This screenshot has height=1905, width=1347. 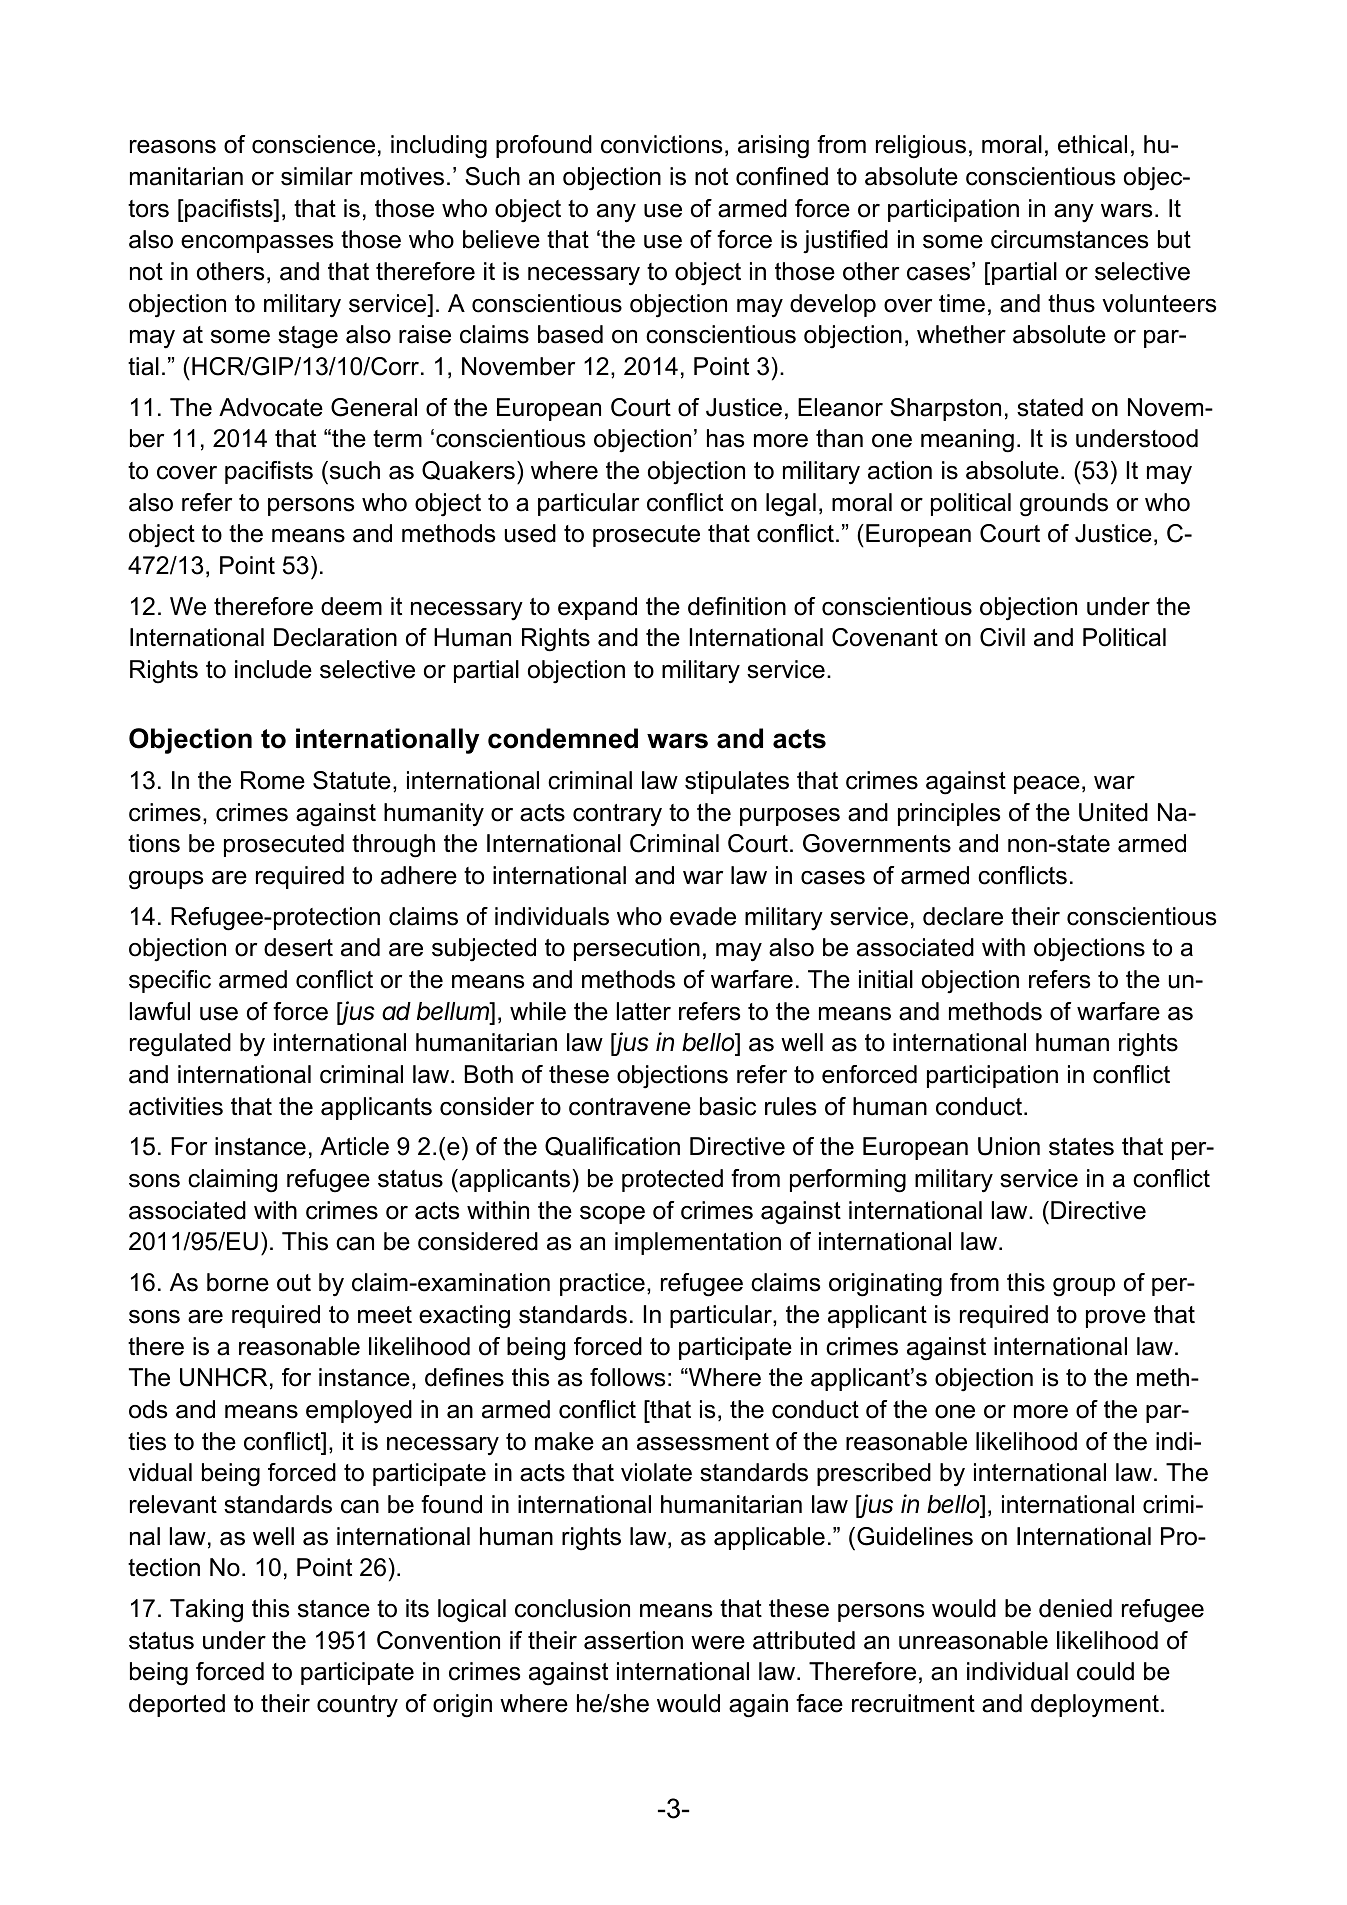 What do you see at coordinates (633, 1640) in the screenshot?
I see `assertion` at bounding box center [633, 1640].
